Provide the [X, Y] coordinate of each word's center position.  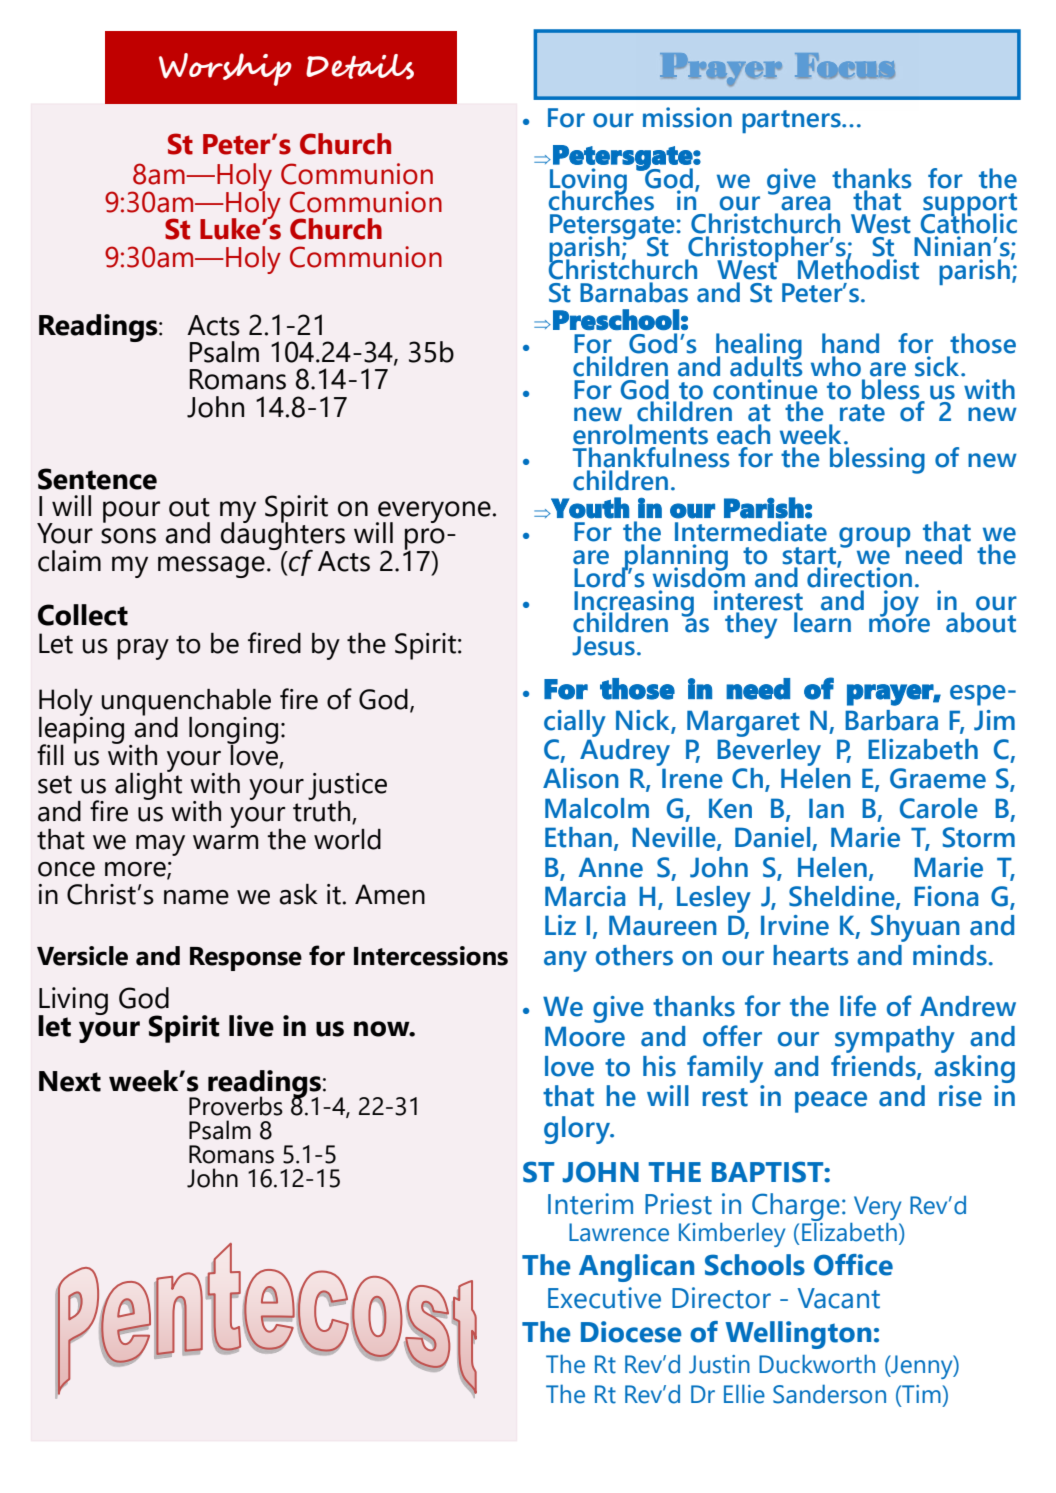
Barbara [891, 720]
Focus [845, 65]
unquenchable [186, 703]
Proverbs [236, 1106]
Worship [225, 69]
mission [687, 117]
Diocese [631, 1332]
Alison [581, 778]
